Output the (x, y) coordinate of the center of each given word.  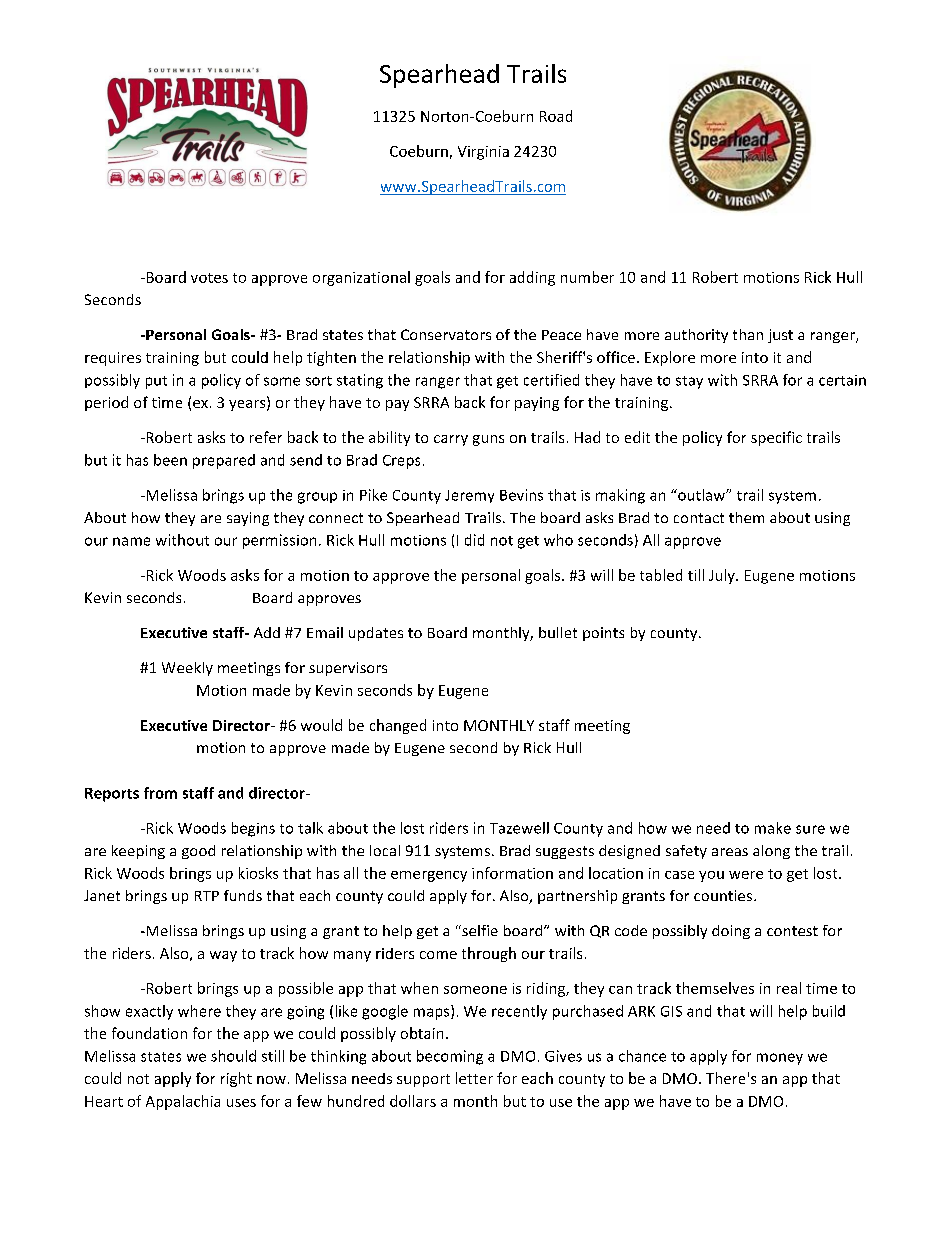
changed (398, 726)
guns (488, 440)
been (170, 460)
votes (209, 278)
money (780, 1059)
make (773, 828)
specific (776, 438)
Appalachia (183, 1102)
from (160, 793)
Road (556, 116)
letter (474, 1078)
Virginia (483, 153)
